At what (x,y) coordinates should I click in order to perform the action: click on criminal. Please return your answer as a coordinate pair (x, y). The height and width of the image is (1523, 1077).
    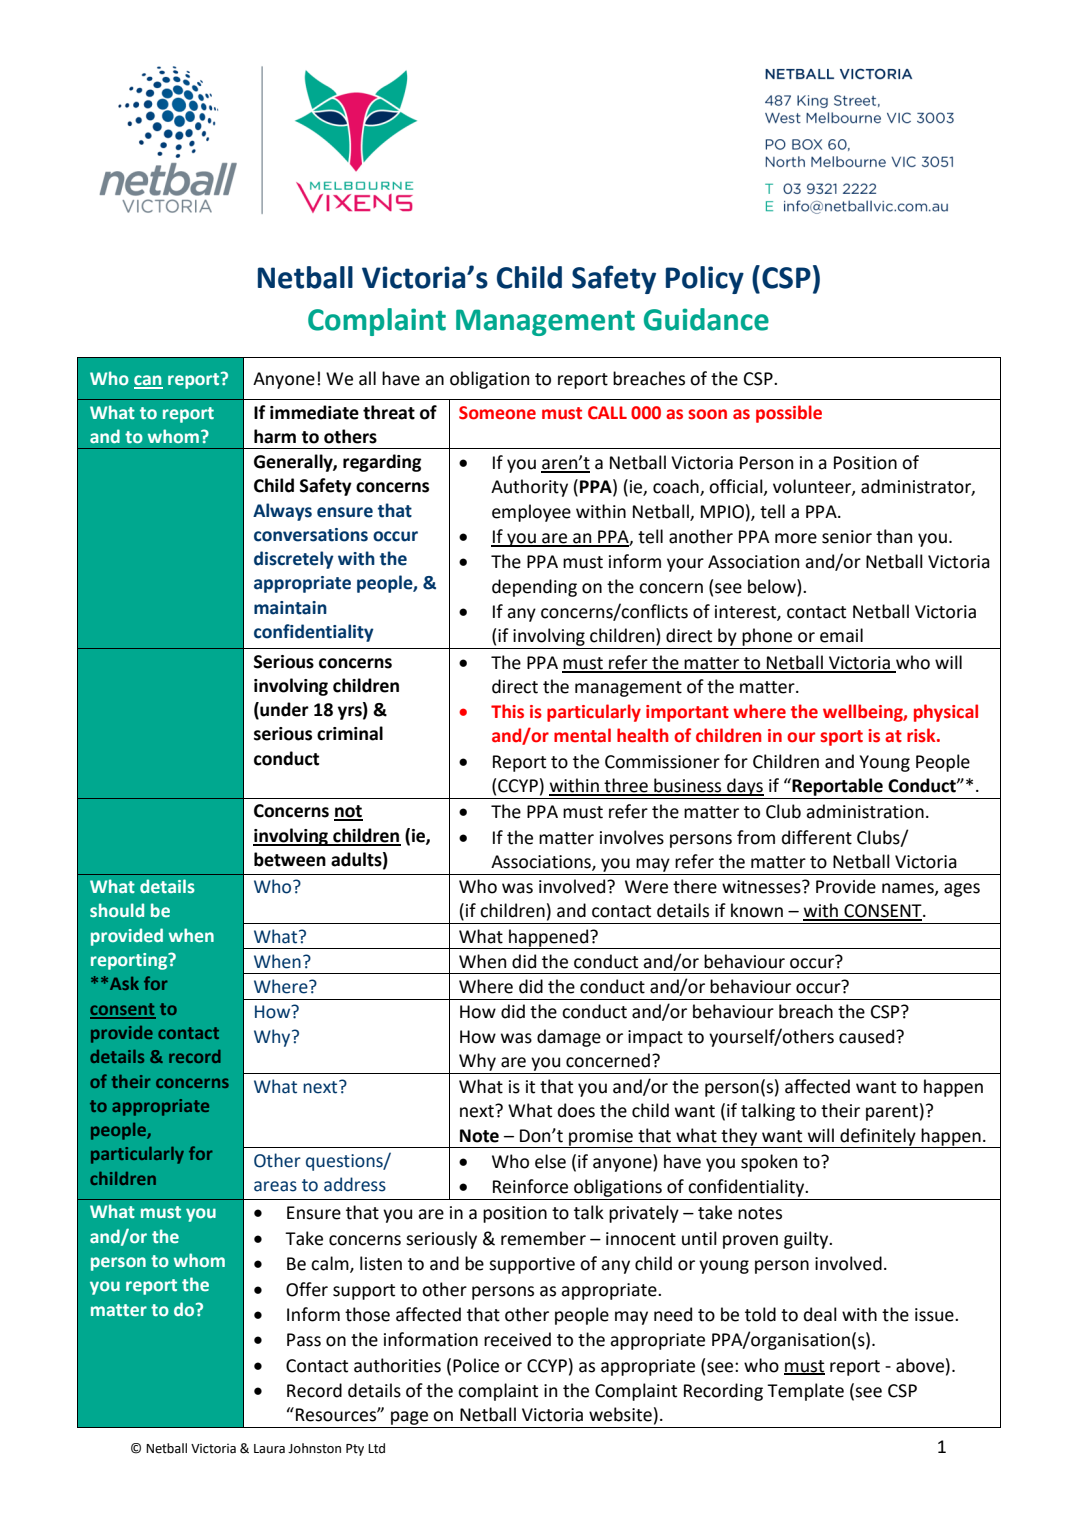
    Looking at the image, I should click on (350, 733).
